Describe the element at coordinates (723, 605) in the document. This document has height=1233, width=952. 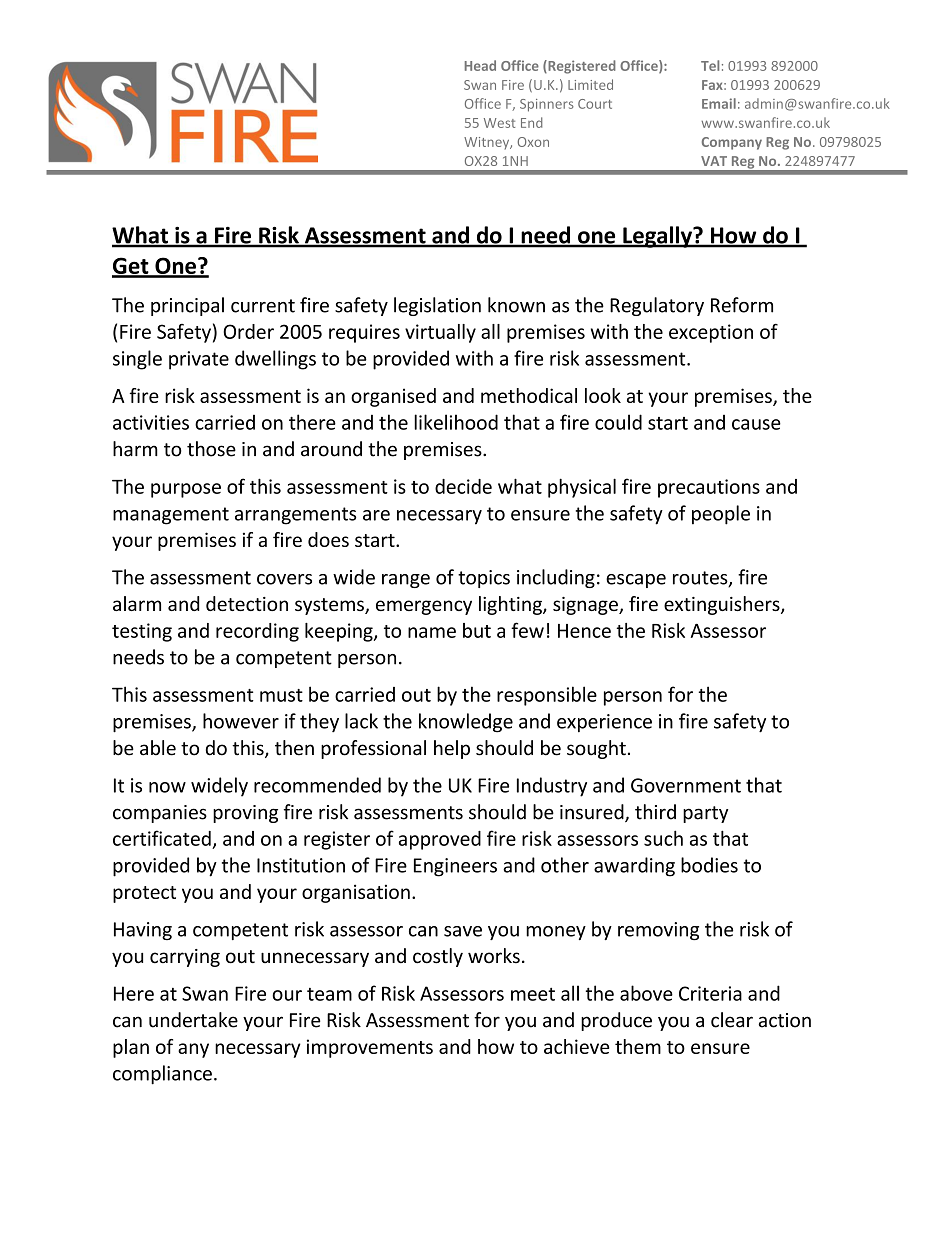
I see `extinguishers` at that location.
